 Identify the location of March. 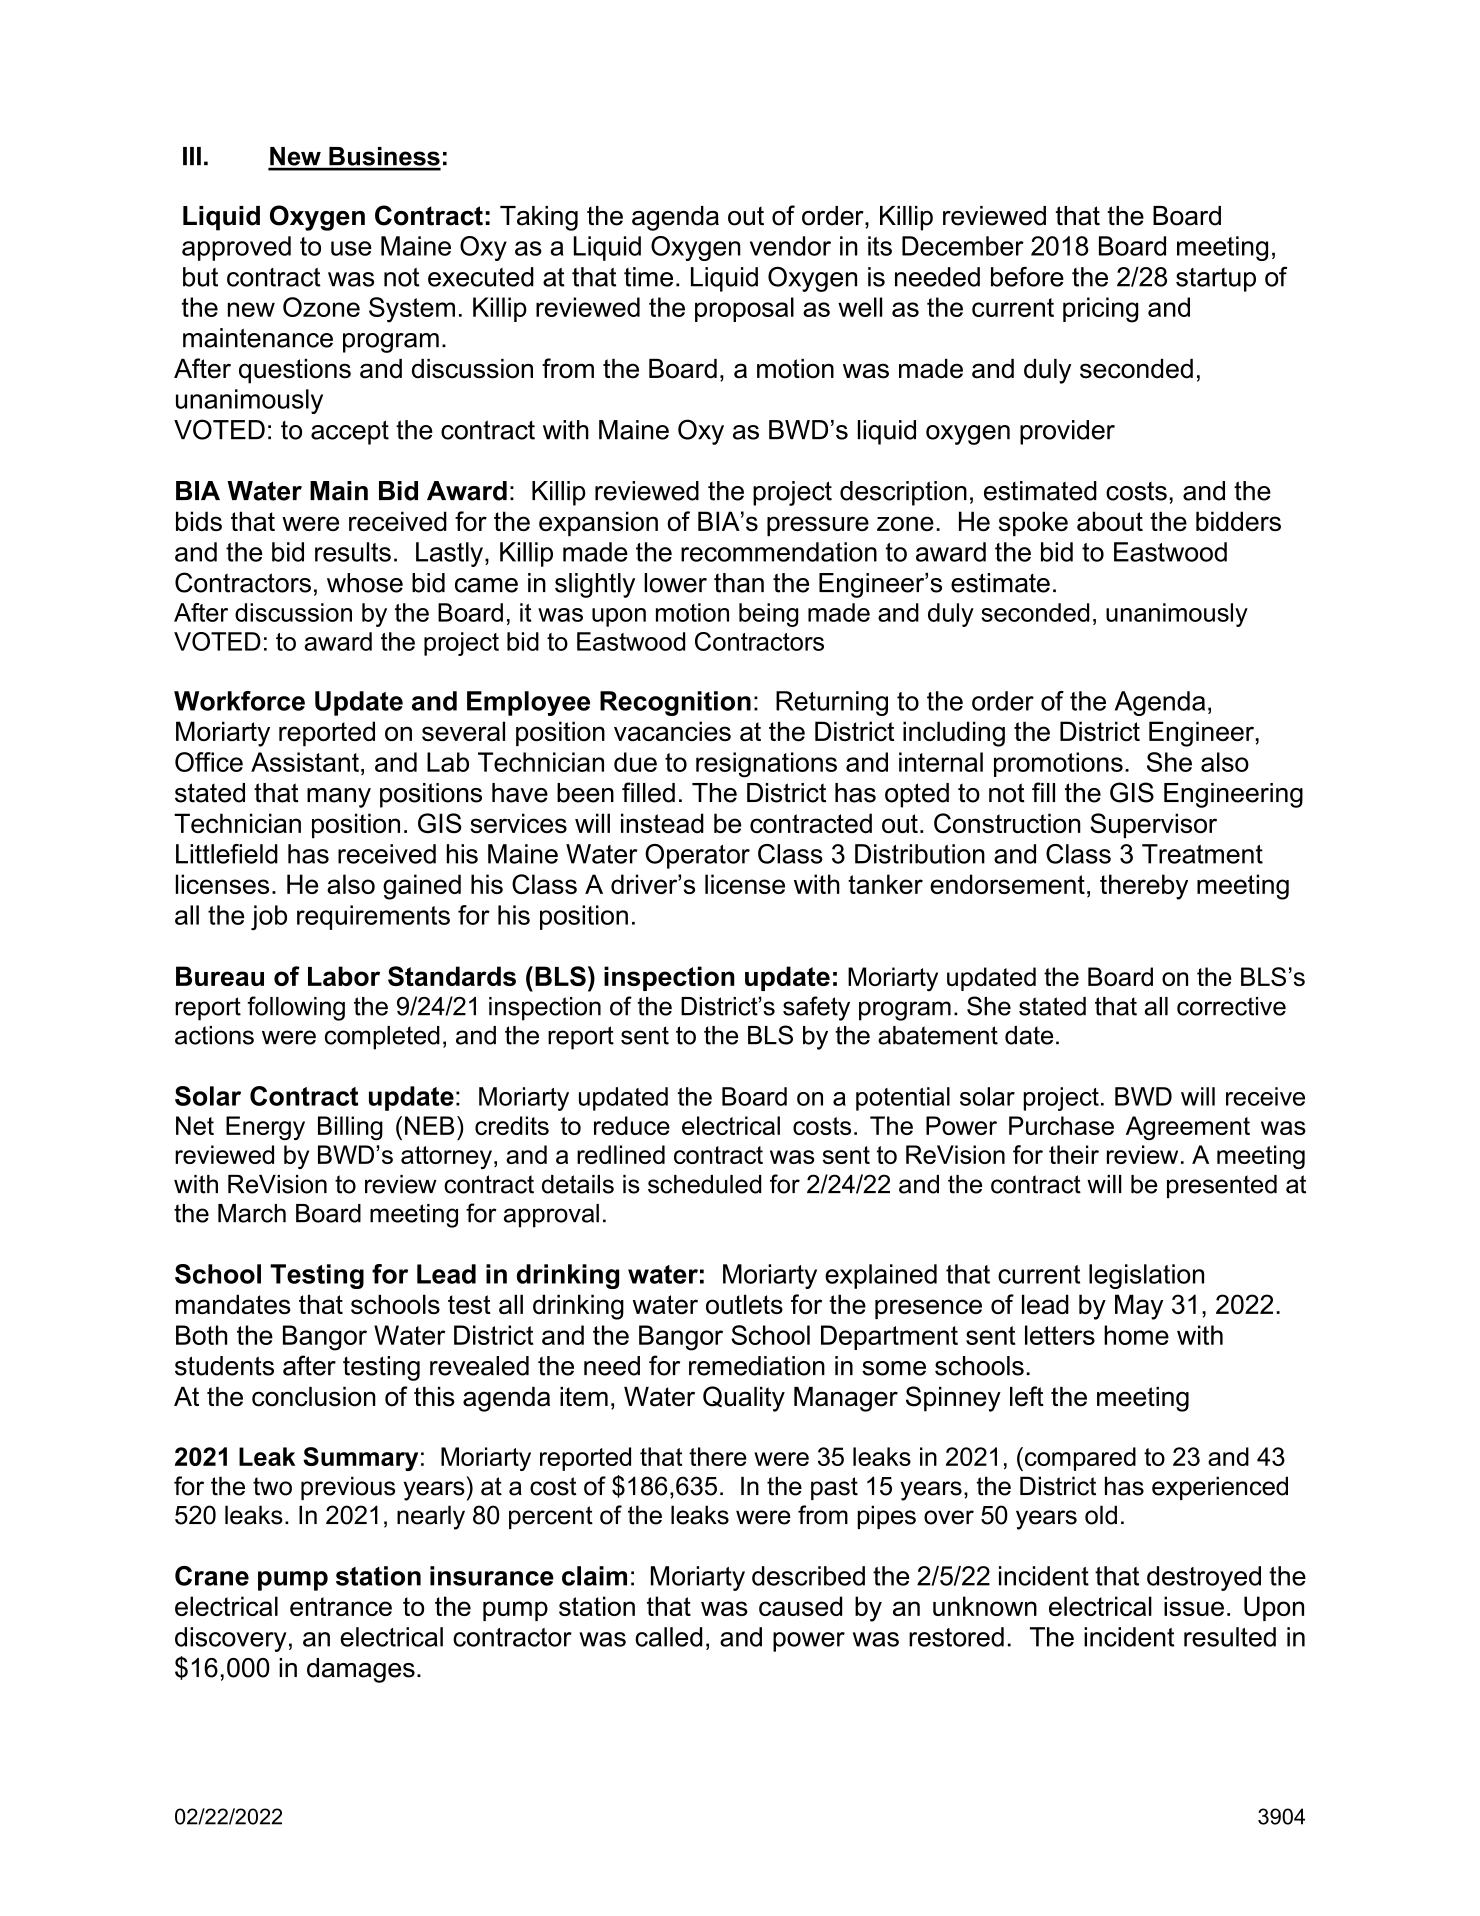
(252, 1213).
